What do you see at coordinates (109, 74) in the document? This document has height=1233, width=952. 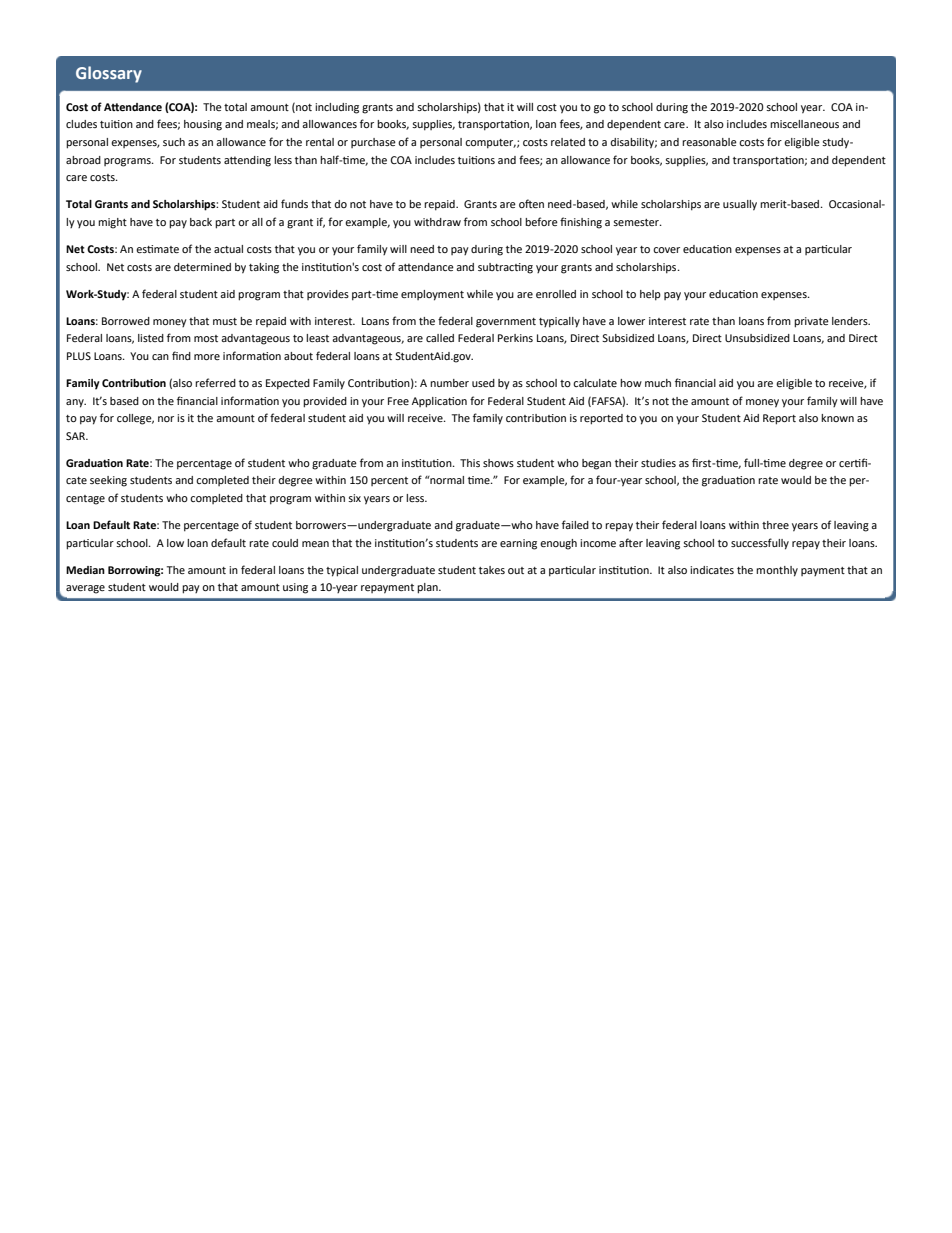 I see `Glossary` at bounding box center [109, 74].
